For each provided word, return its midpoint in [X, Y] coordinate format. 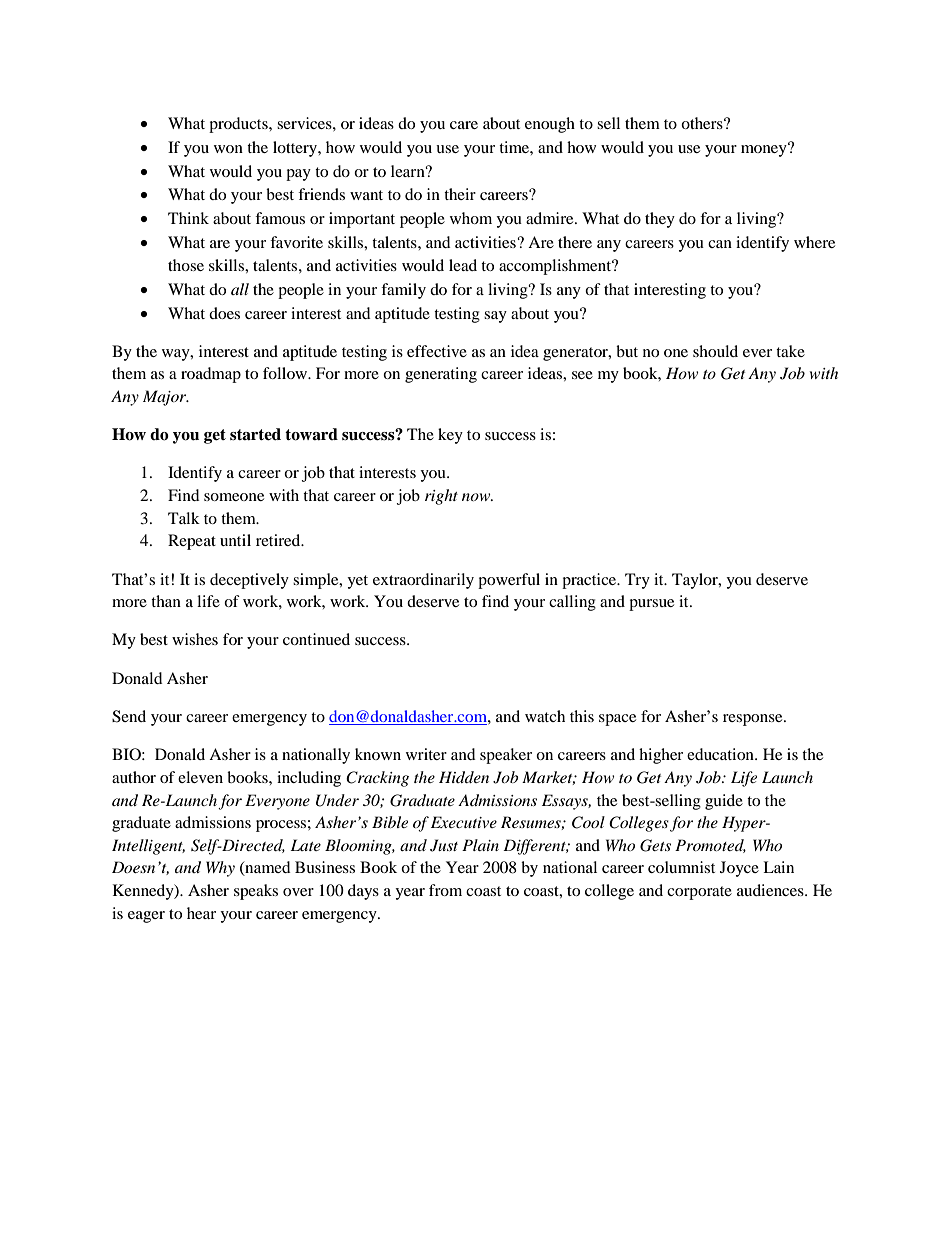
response [754, 720]
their [460, 194]
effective [437, 351]
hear [201, 913]
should [715, 351]
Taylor [696, 581]
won [228, 149]
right [441, 497]
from [445, 890]
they [660, 220]
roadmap [211, 375]
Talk [184, 518]
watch [545, 716]
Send [129, 716]
